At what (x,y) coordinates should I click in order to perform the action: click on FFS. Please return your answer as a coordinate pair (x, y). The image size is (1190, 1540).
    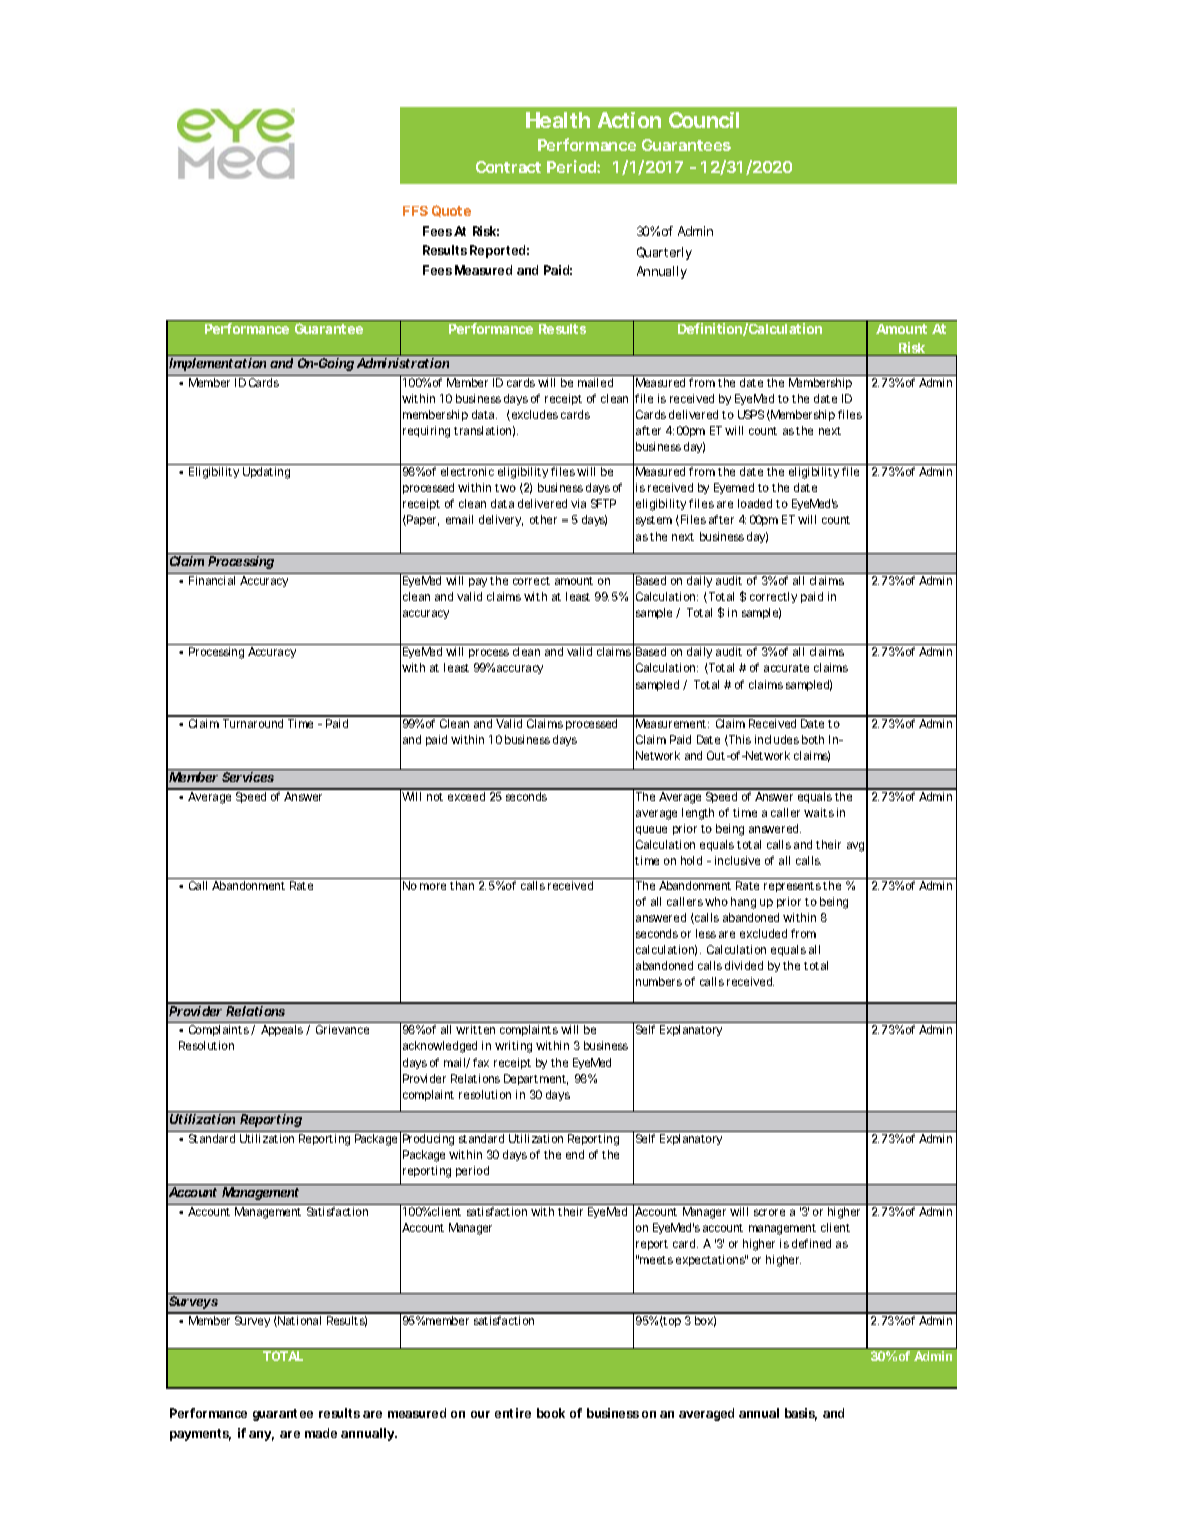
    Looking at the image, I should click on (415, 211).
